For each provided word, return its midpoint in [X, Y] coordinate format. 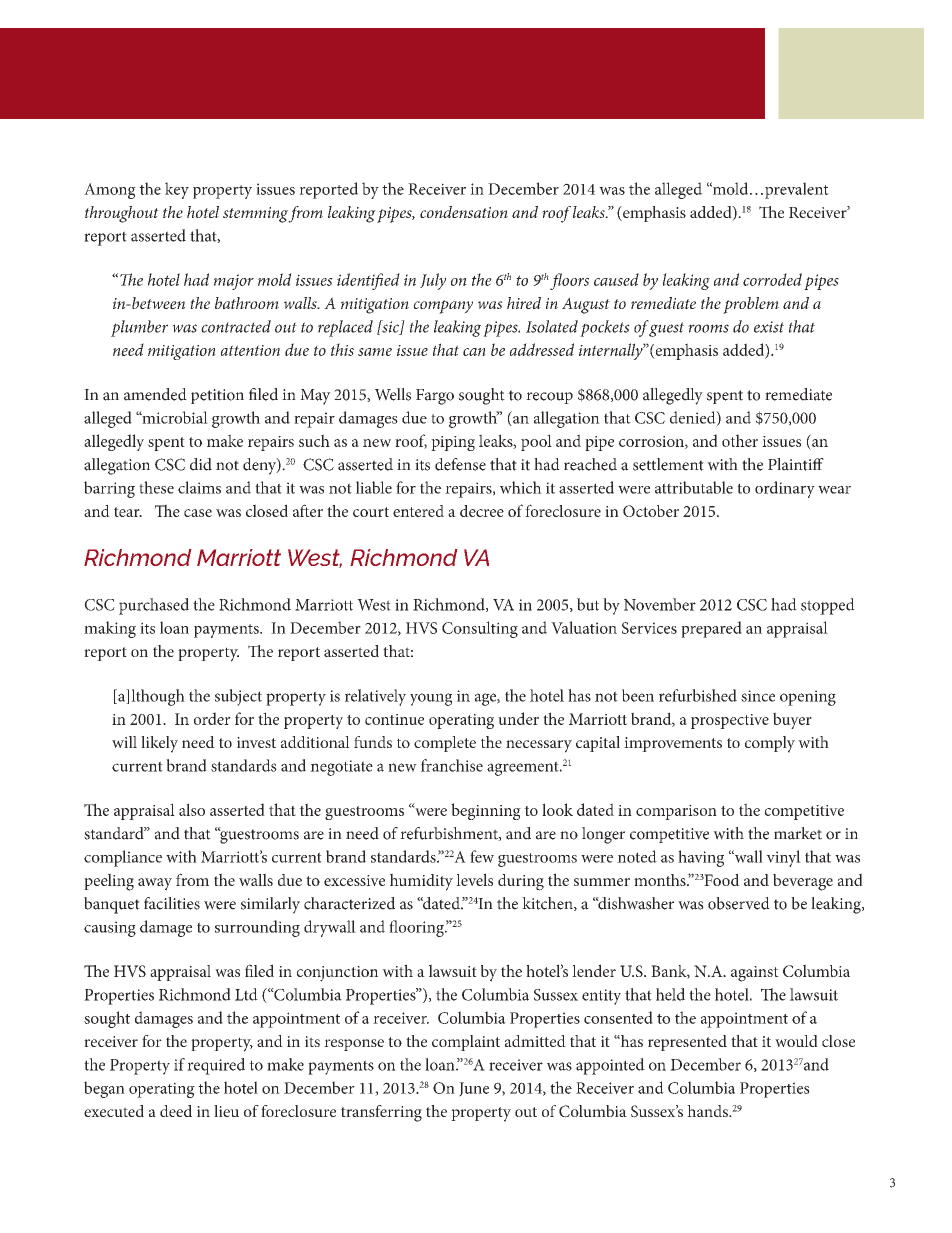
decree [482, 511]
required [216, 1066]
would [796, 1041]
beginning [486, 811]
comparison [676, 812]
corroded [772, 279]
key [177, 190]
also [192, 809]
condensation [464, 212]
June [474, 1089]
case [198, 513]
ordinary [785, 489]
